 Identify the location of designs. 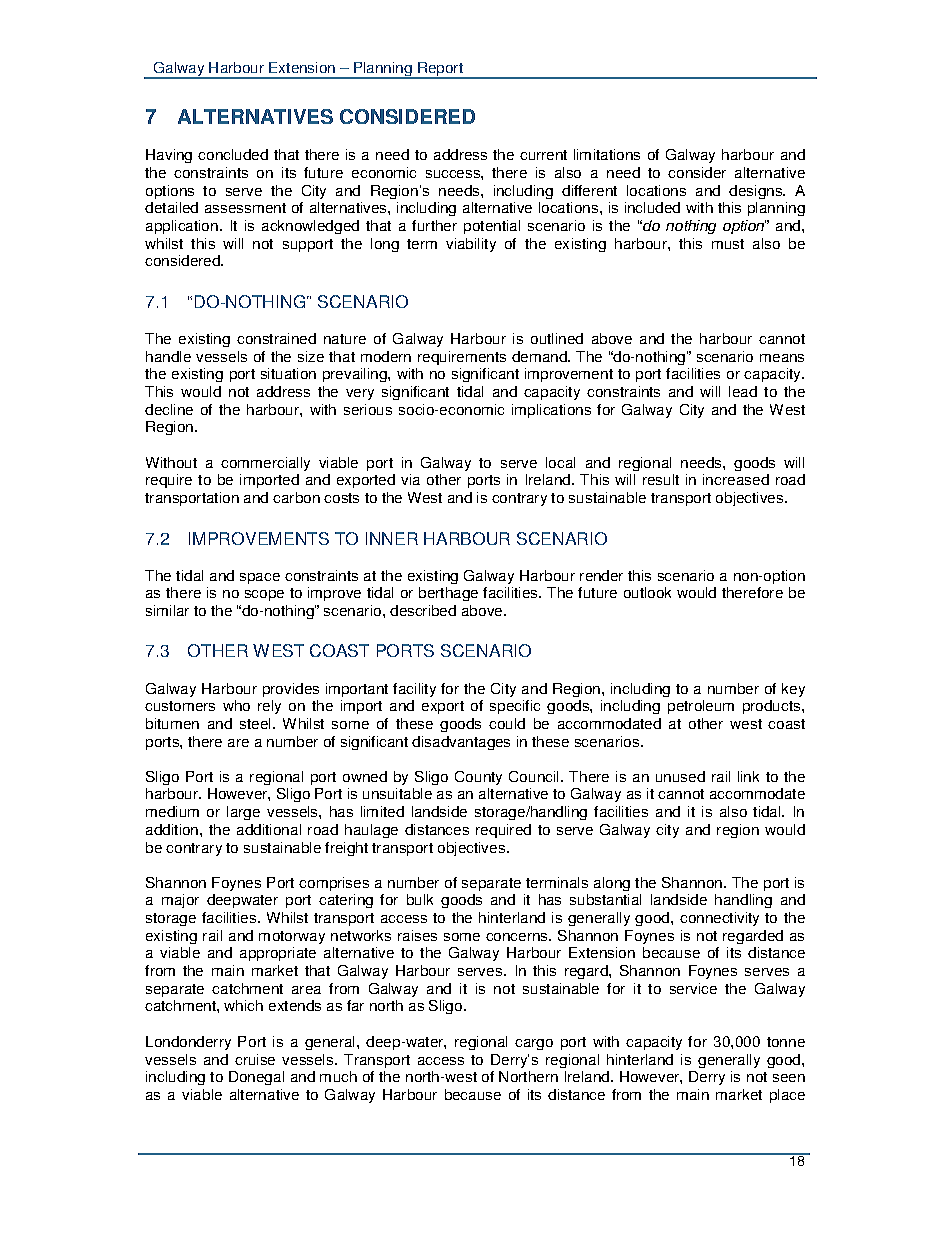
(757, 192).
